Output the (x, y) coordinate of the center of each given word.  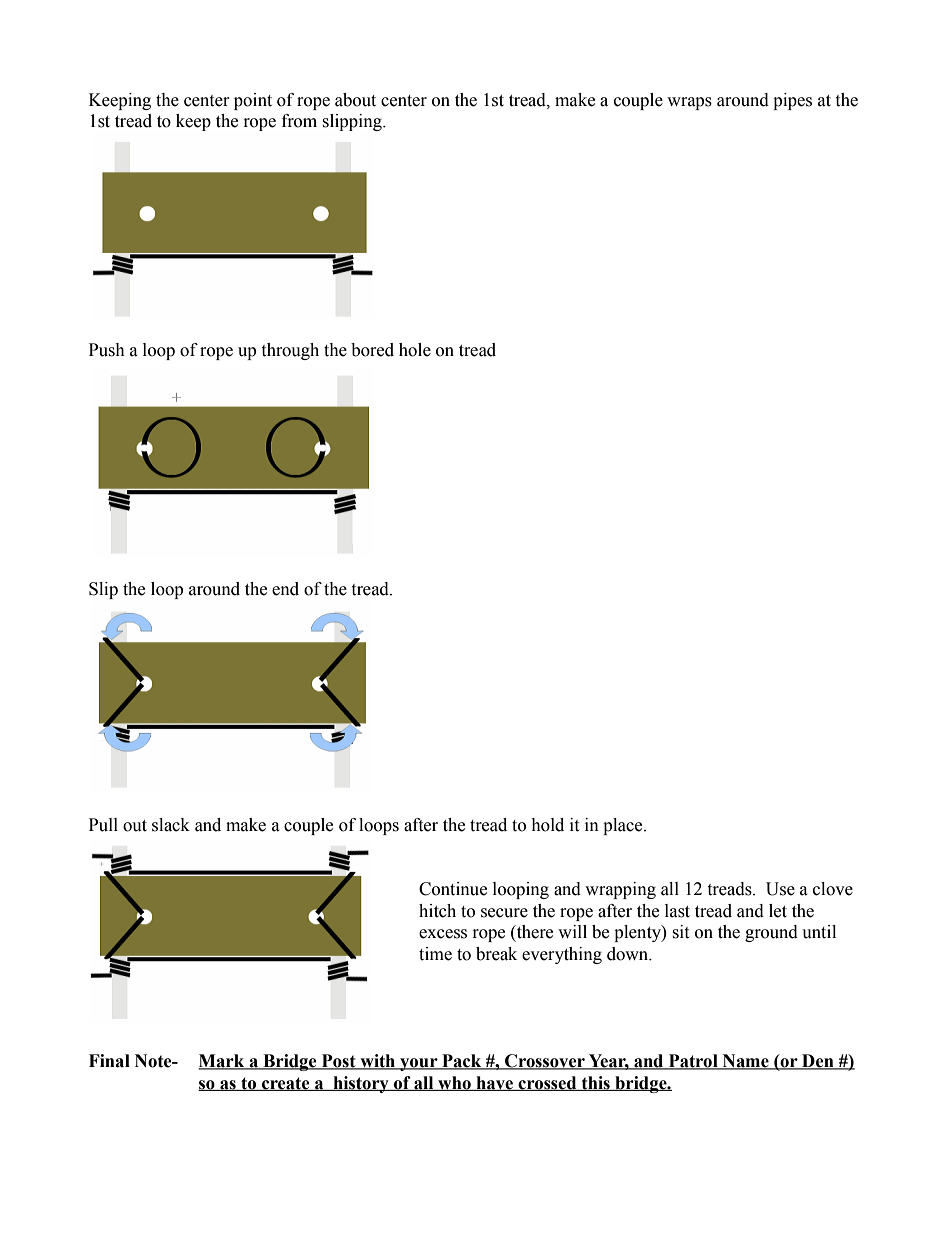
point (253, 101)
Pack (462, 1062)
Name (745, 1062)
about (355, 100)
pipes (792, 101)
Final (109, 1061)
